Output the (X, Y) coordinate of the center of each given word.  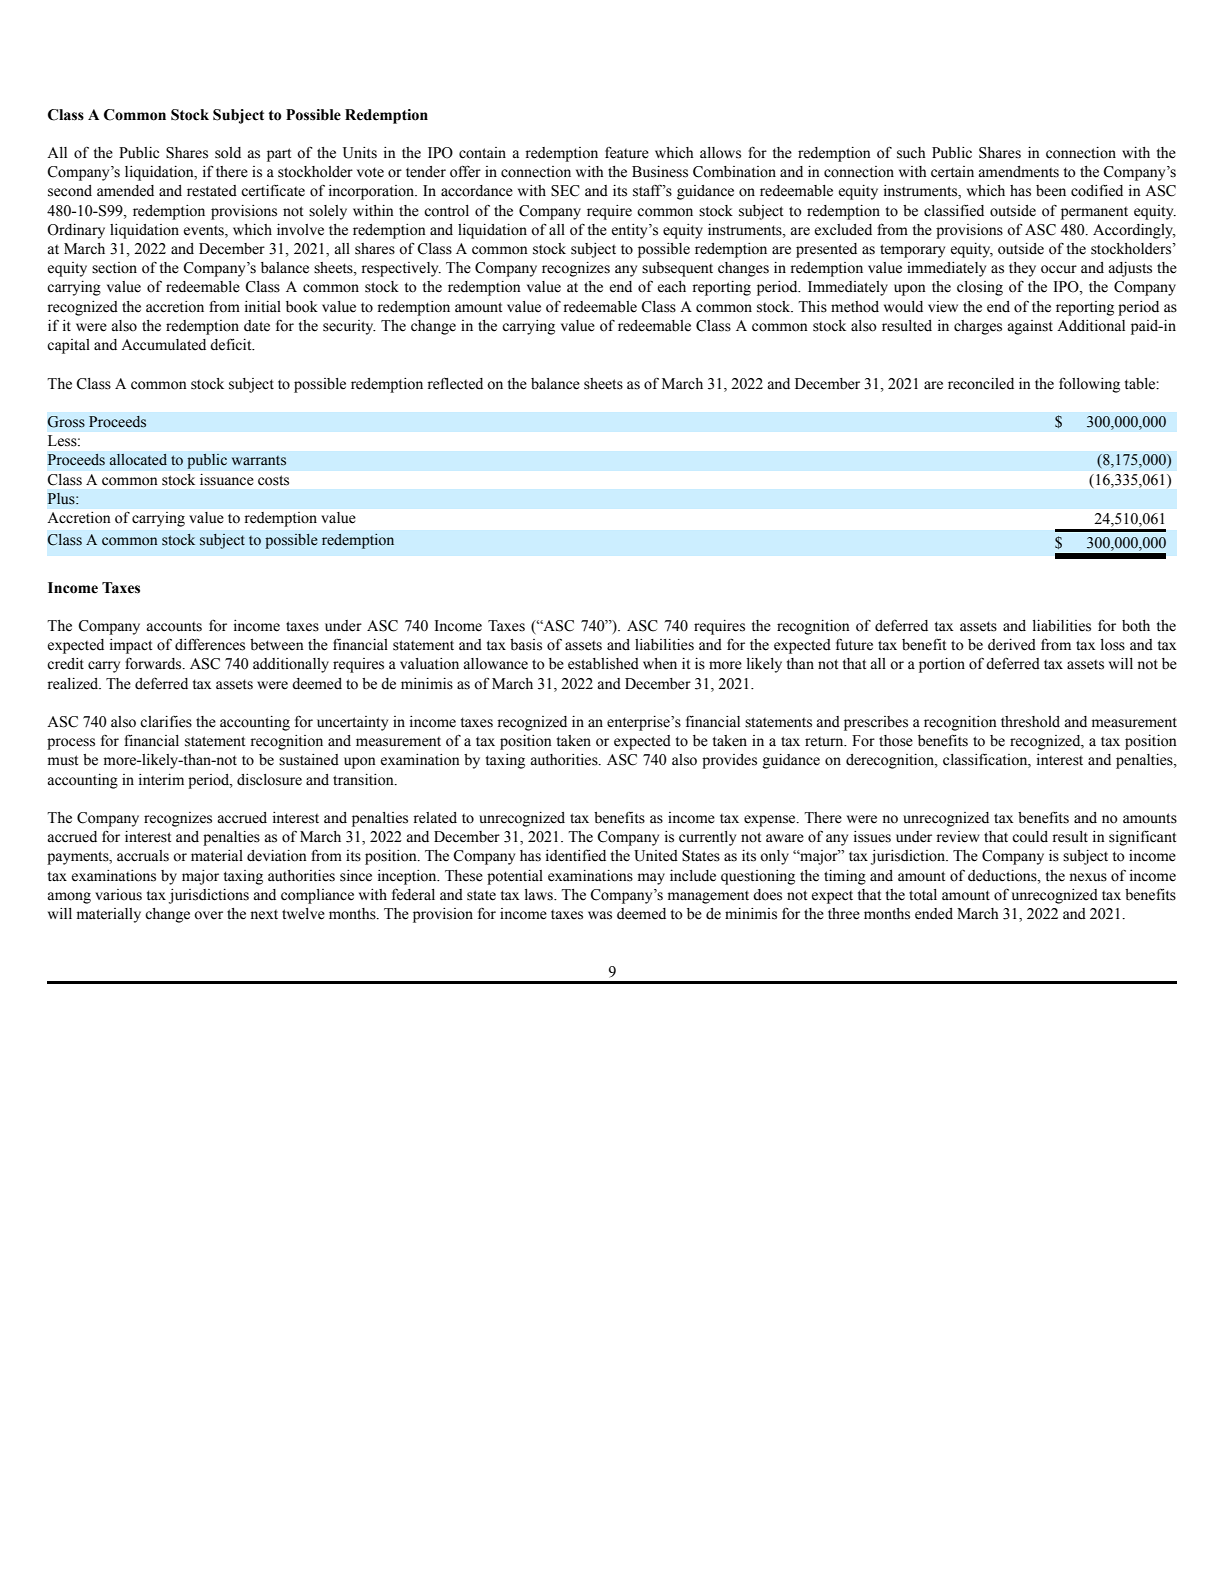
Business (660, 172)
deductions (1003, 876)
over (208, 915)
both (1136, 626)
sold (228, 153)
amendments (1019, 172)
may (651, 879)
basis (526, 645)
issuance (227, 480)
